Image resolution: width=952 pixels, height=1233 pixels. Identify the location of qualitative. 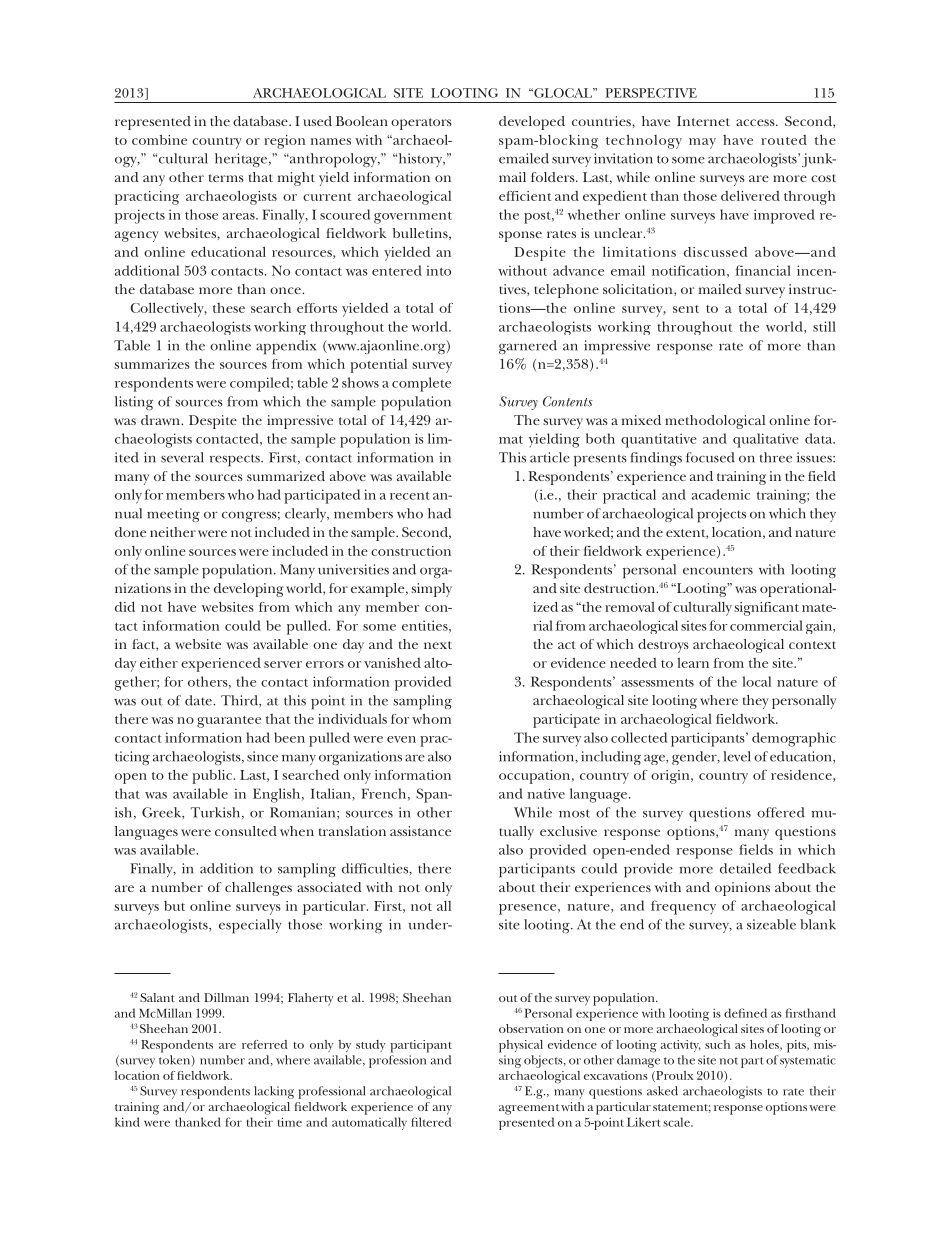
(766, 440).
